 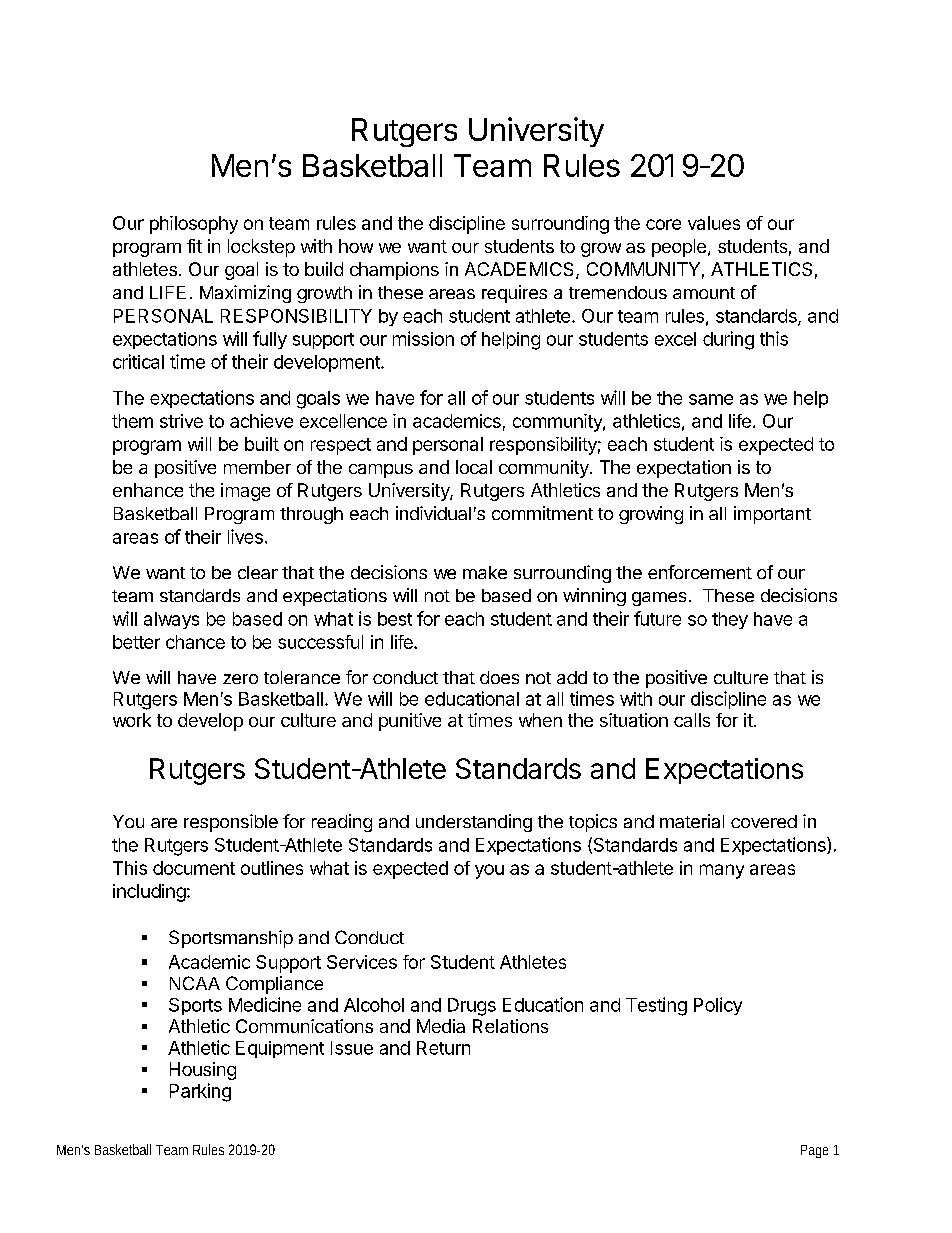 I want to click on understanding, so click(x=474, y=823).
